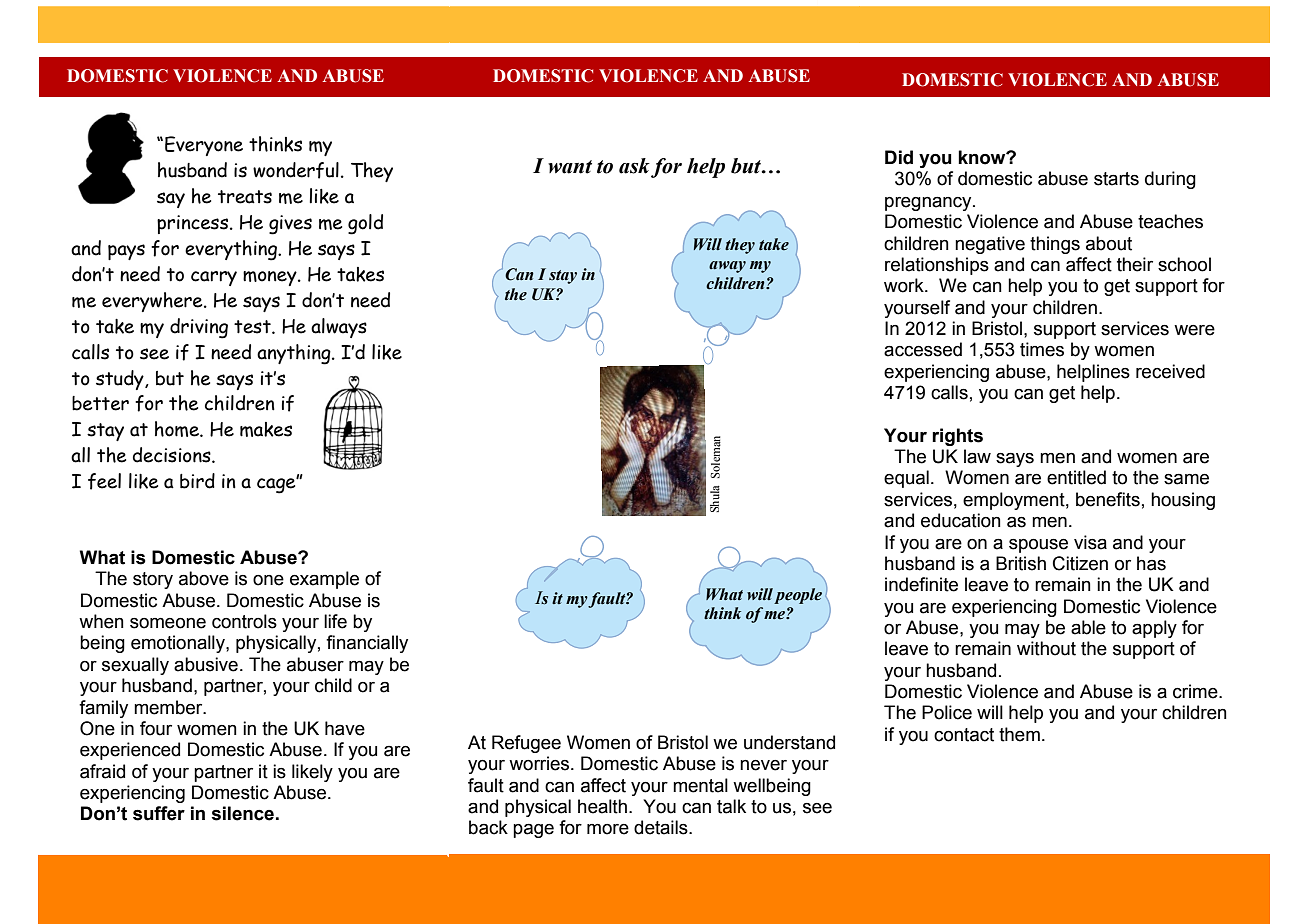  Describe the element at coordinates (923, 349) in the screenshot. I see `accessed` at that location.
